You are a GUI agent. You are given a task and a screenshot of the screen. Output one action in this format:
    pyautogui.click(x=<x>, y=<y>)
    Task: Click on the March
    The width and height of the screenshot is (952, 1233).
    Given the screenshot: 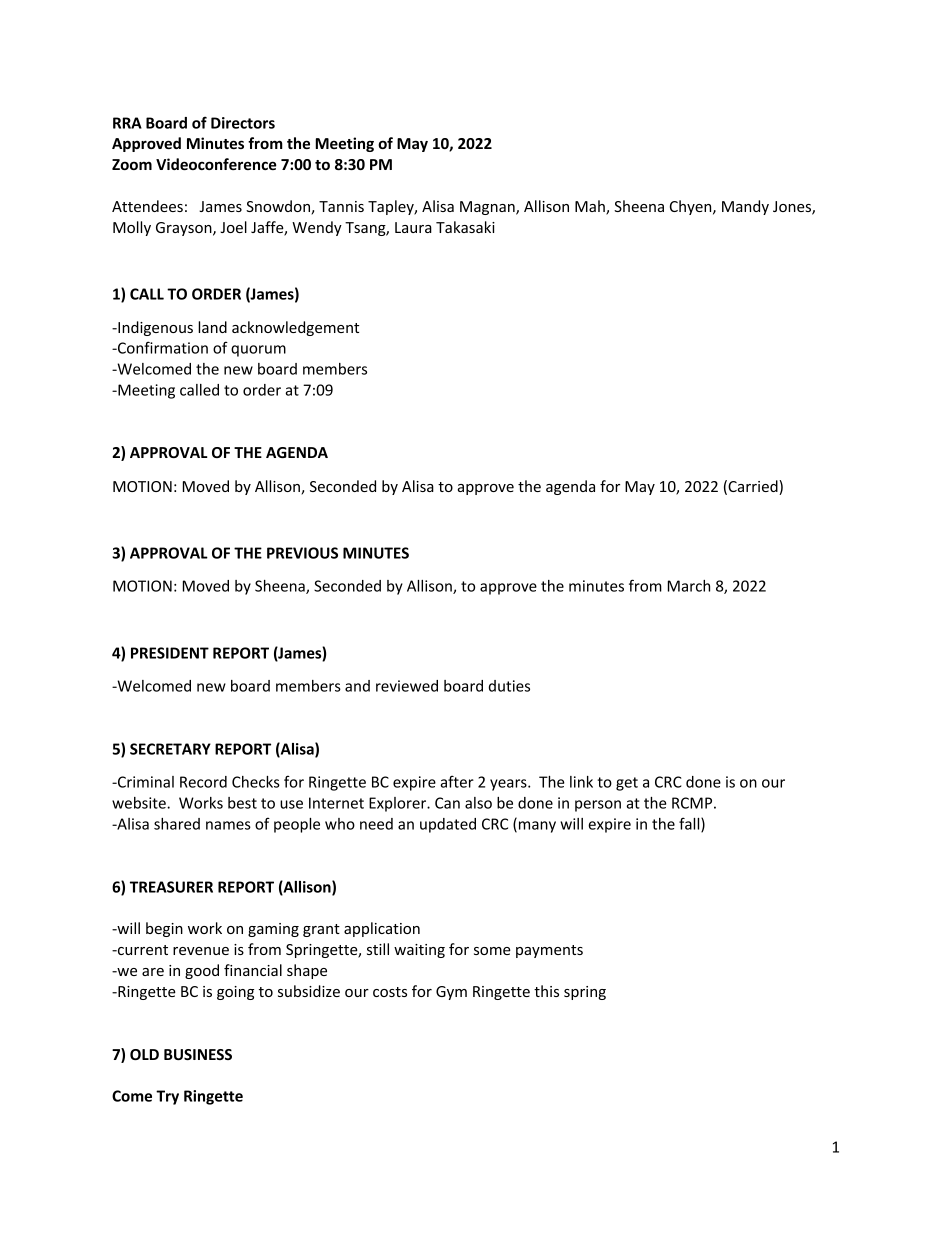 What is the action you would take?
    pyautogui.click(x=689, y=586)
